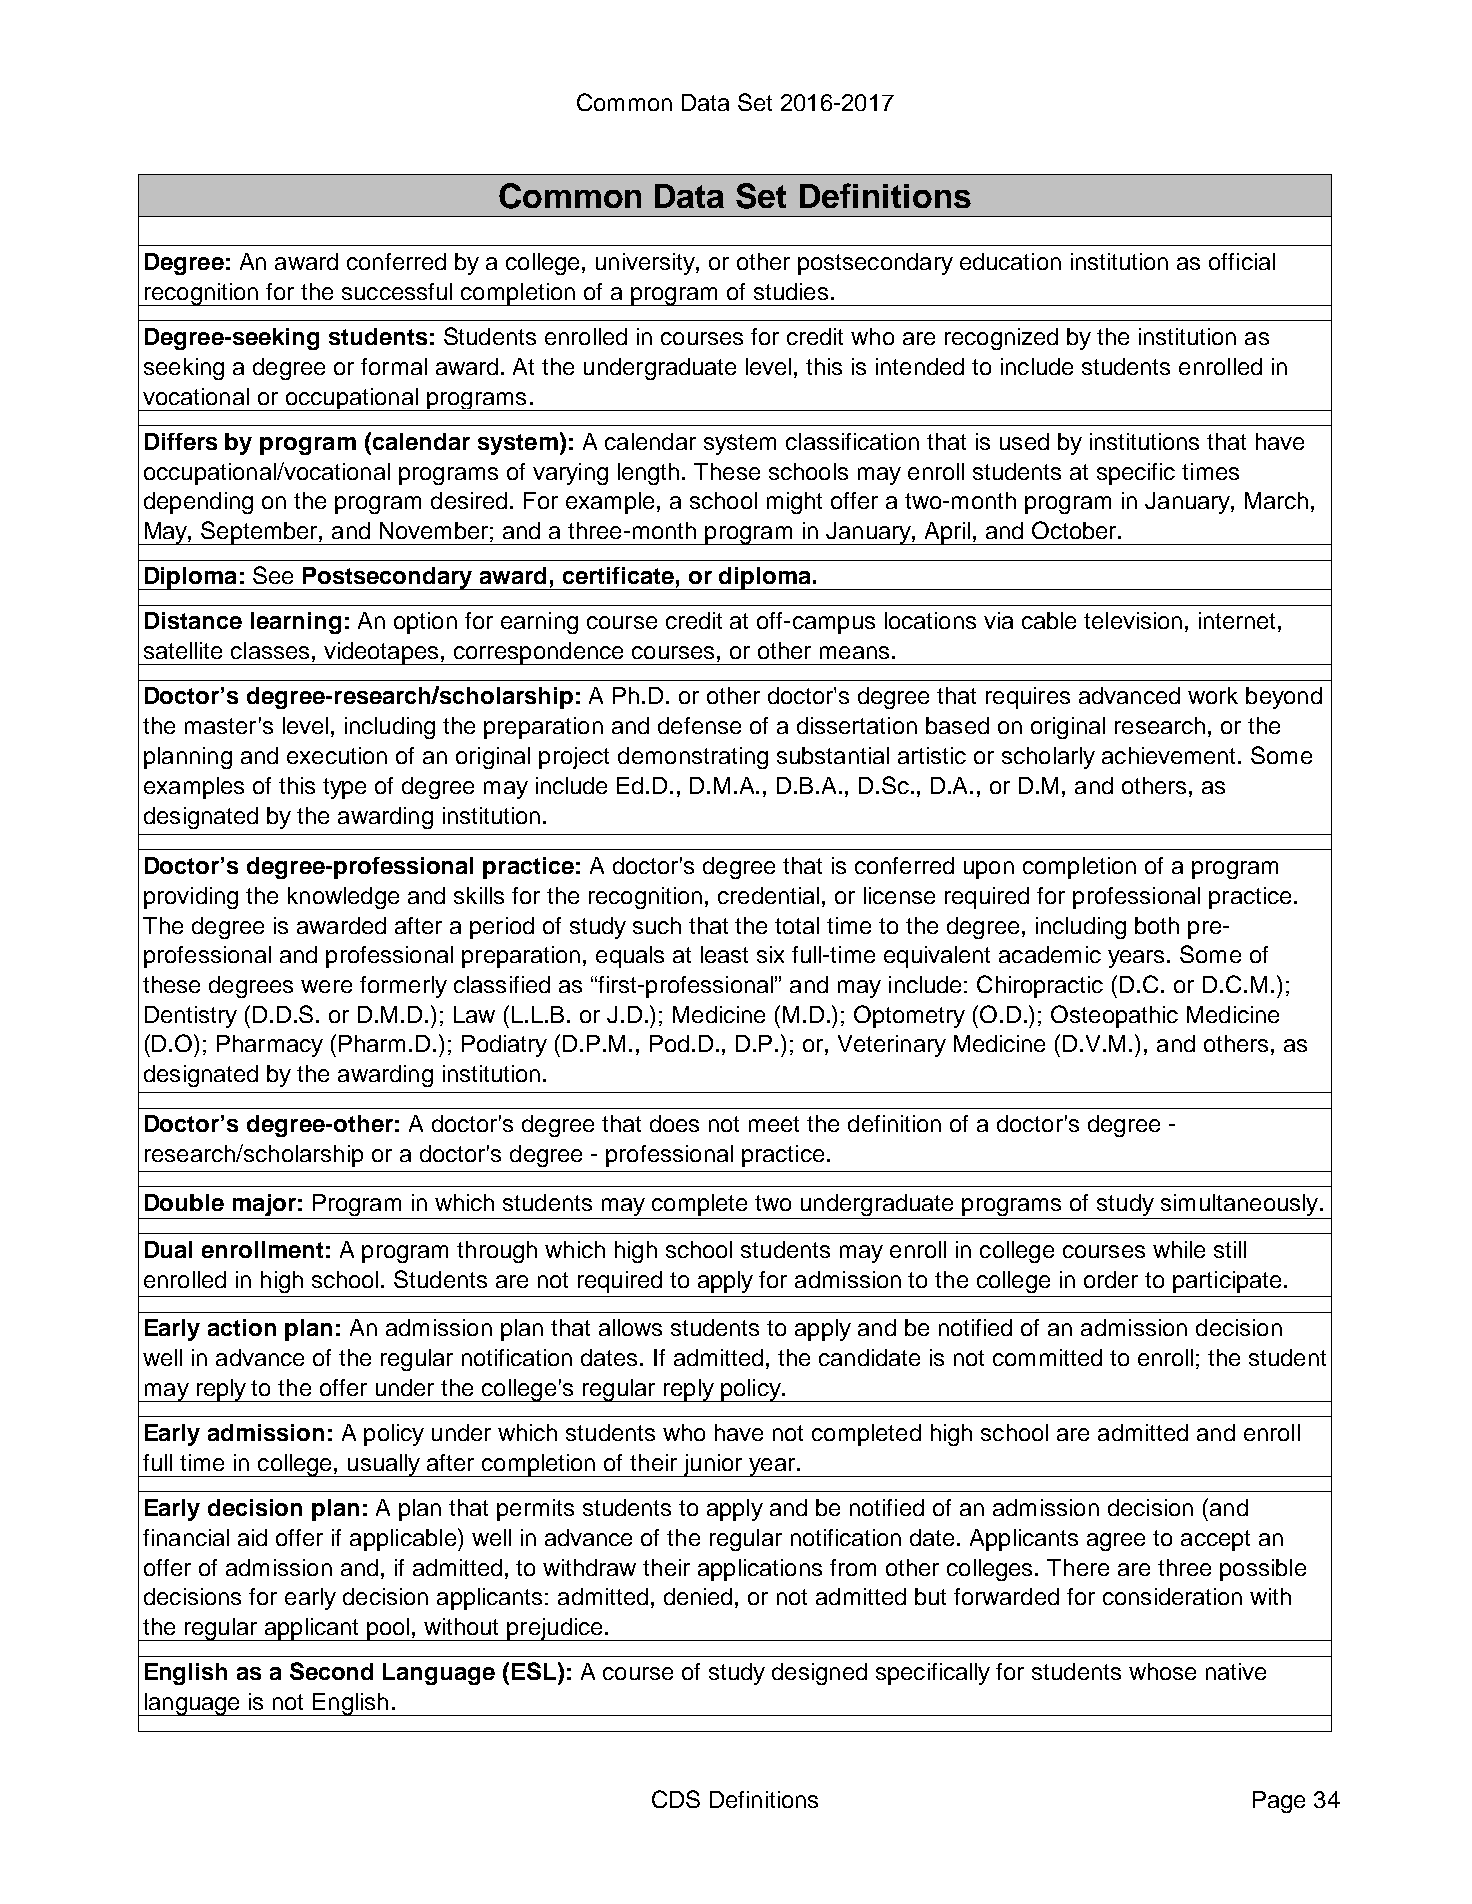 This page has width=1472, height=1904. Describe the element at coordinates (397, 291) in the page. I see `successful` at that location.
